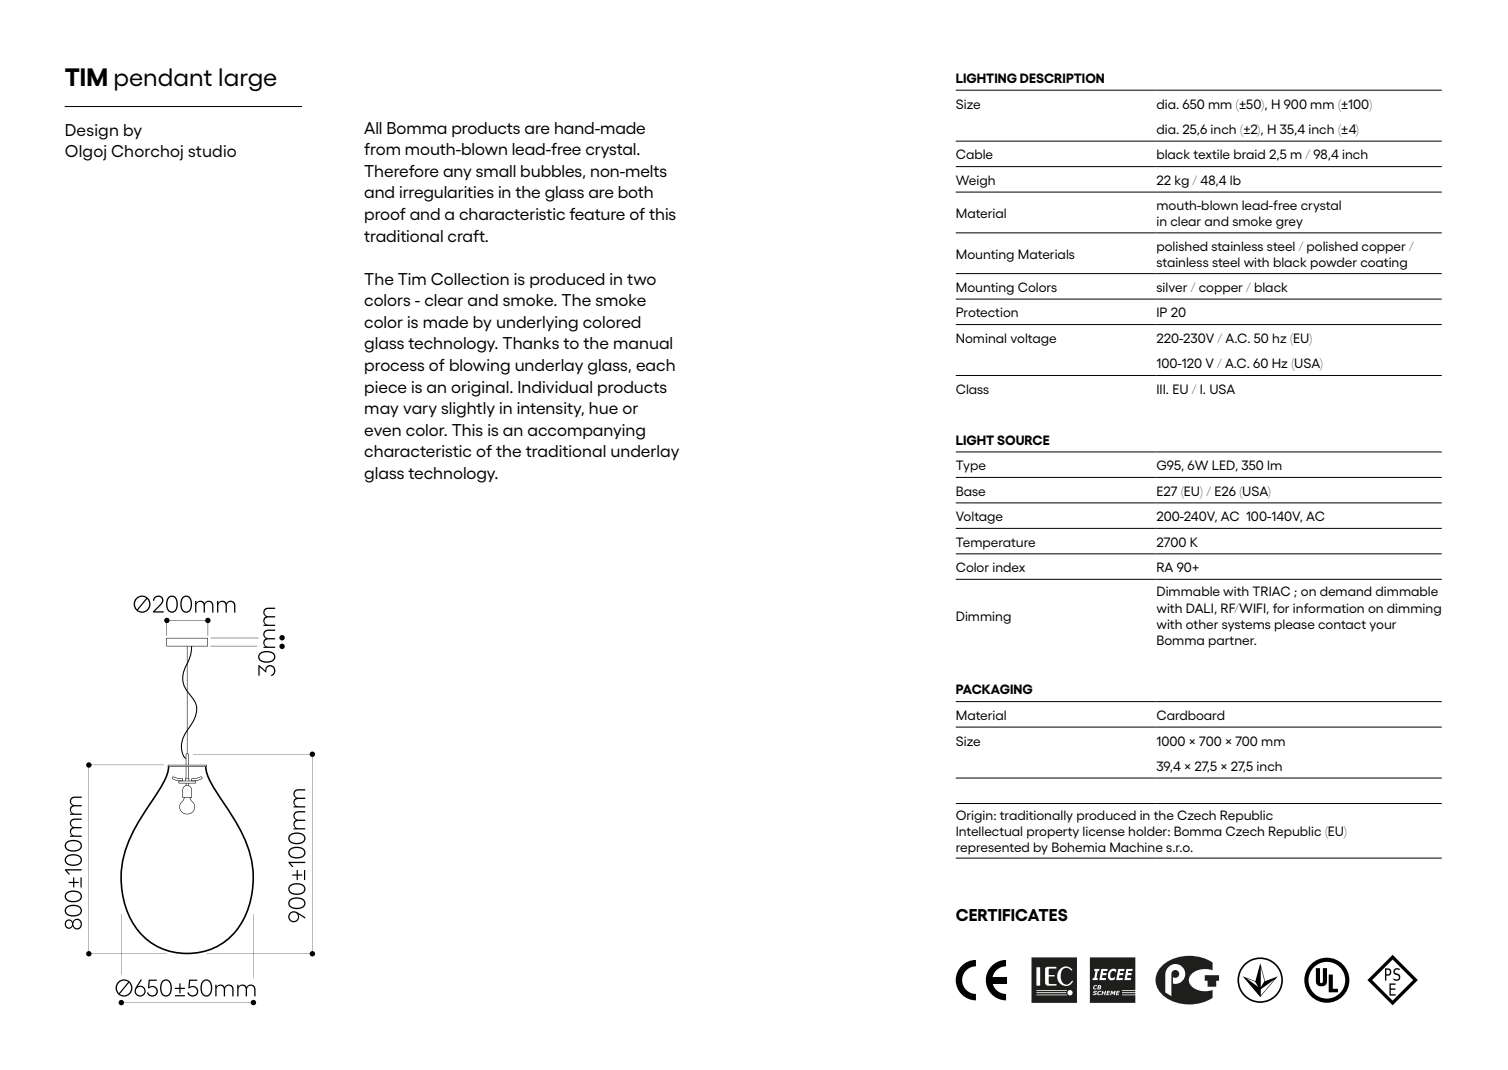 The image size is (1508, 1070). Describe the element at coordinates (641, 279) in the screenshot. I see `two` at that location.
